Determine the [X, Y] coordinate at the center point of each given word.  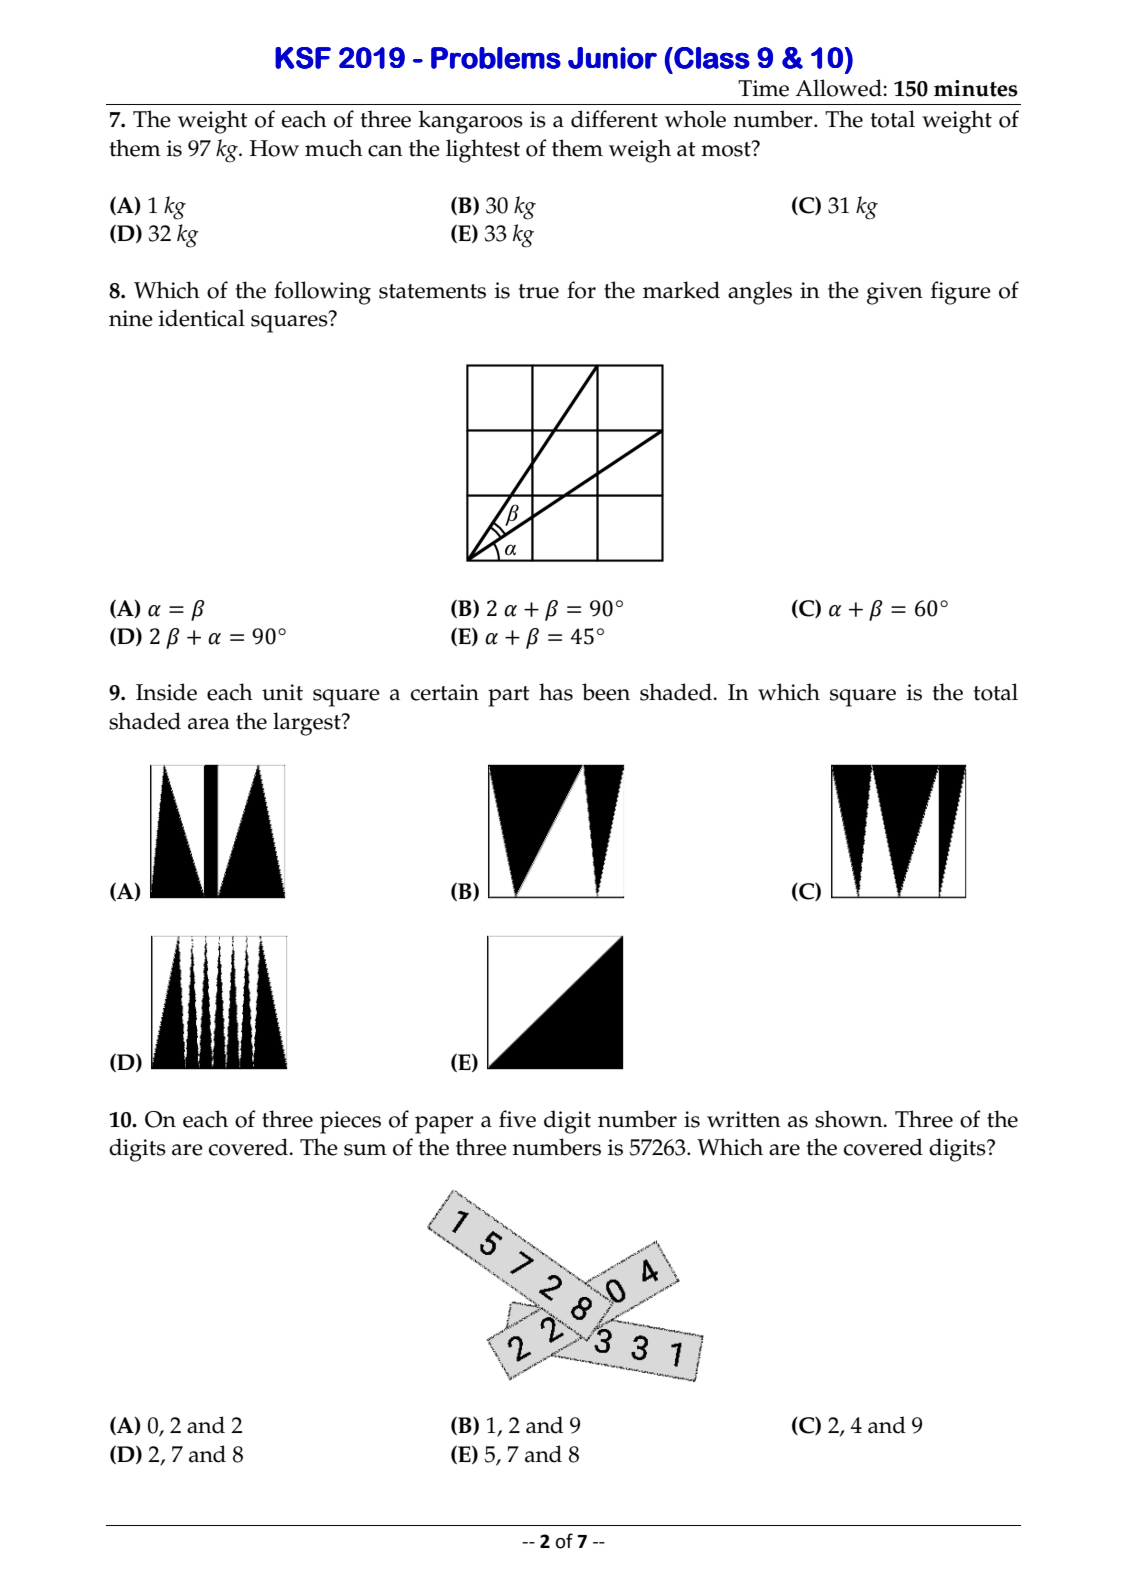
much [334, 148]
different [614, 119]
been [606, 692]
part [509, 696]
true [538, 291]
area [209, 724]
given [895, 293]
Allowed [839, 88]
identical [202, 318]
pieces [350, 1122]
